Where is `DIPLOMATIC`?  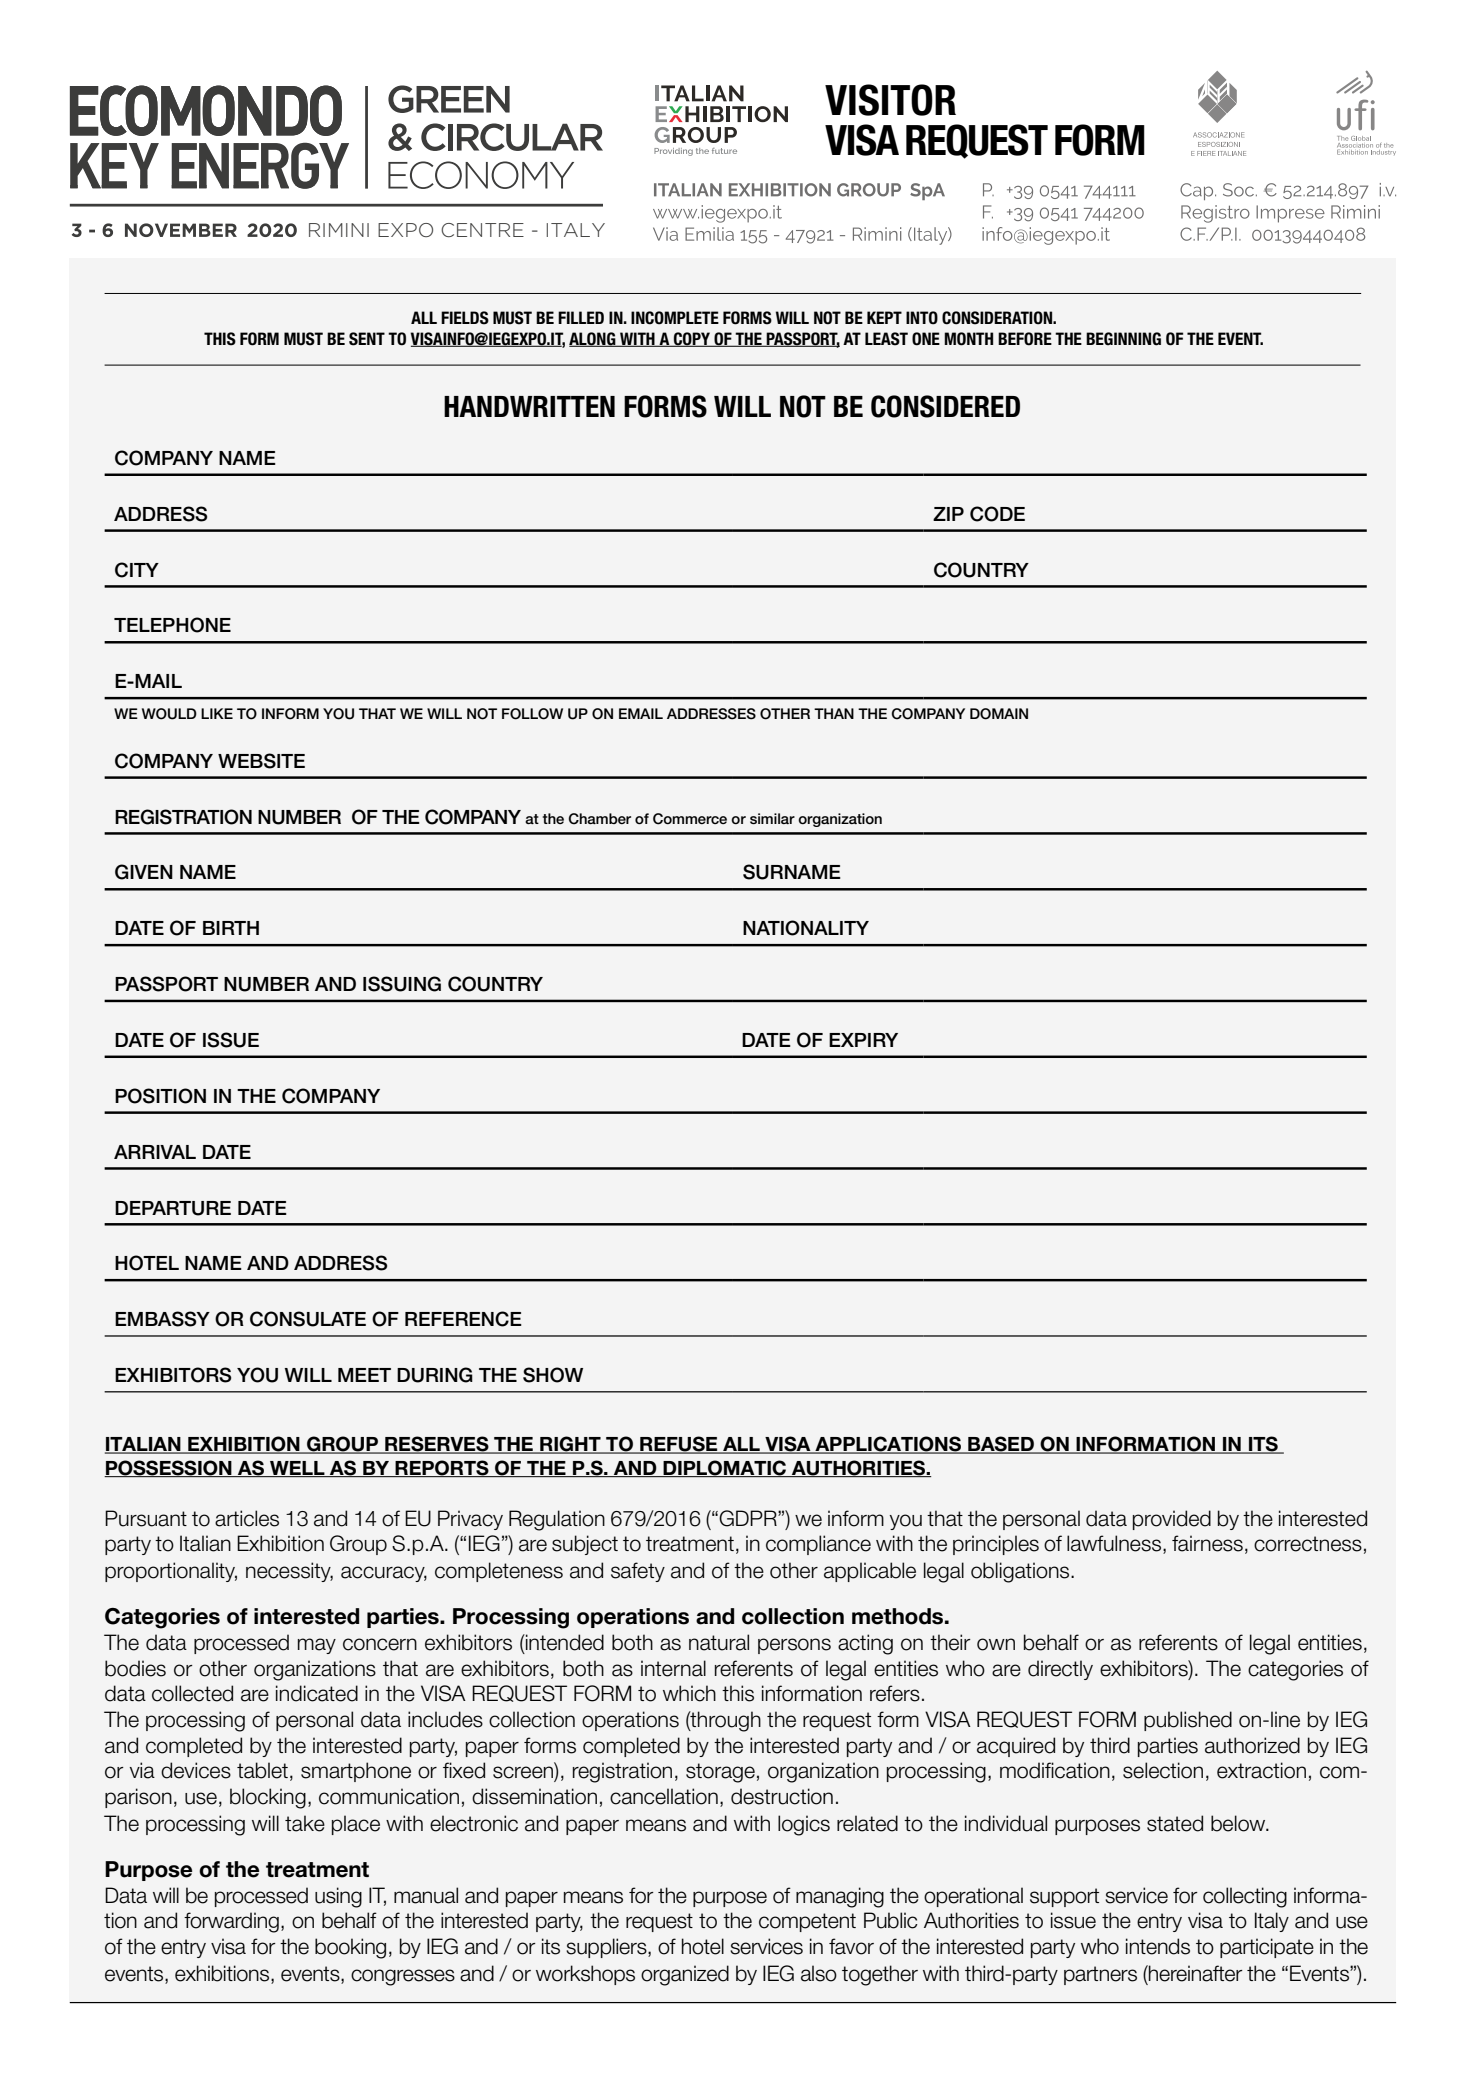
DIPLOMATIC is located at coordinates (725, 1468).
